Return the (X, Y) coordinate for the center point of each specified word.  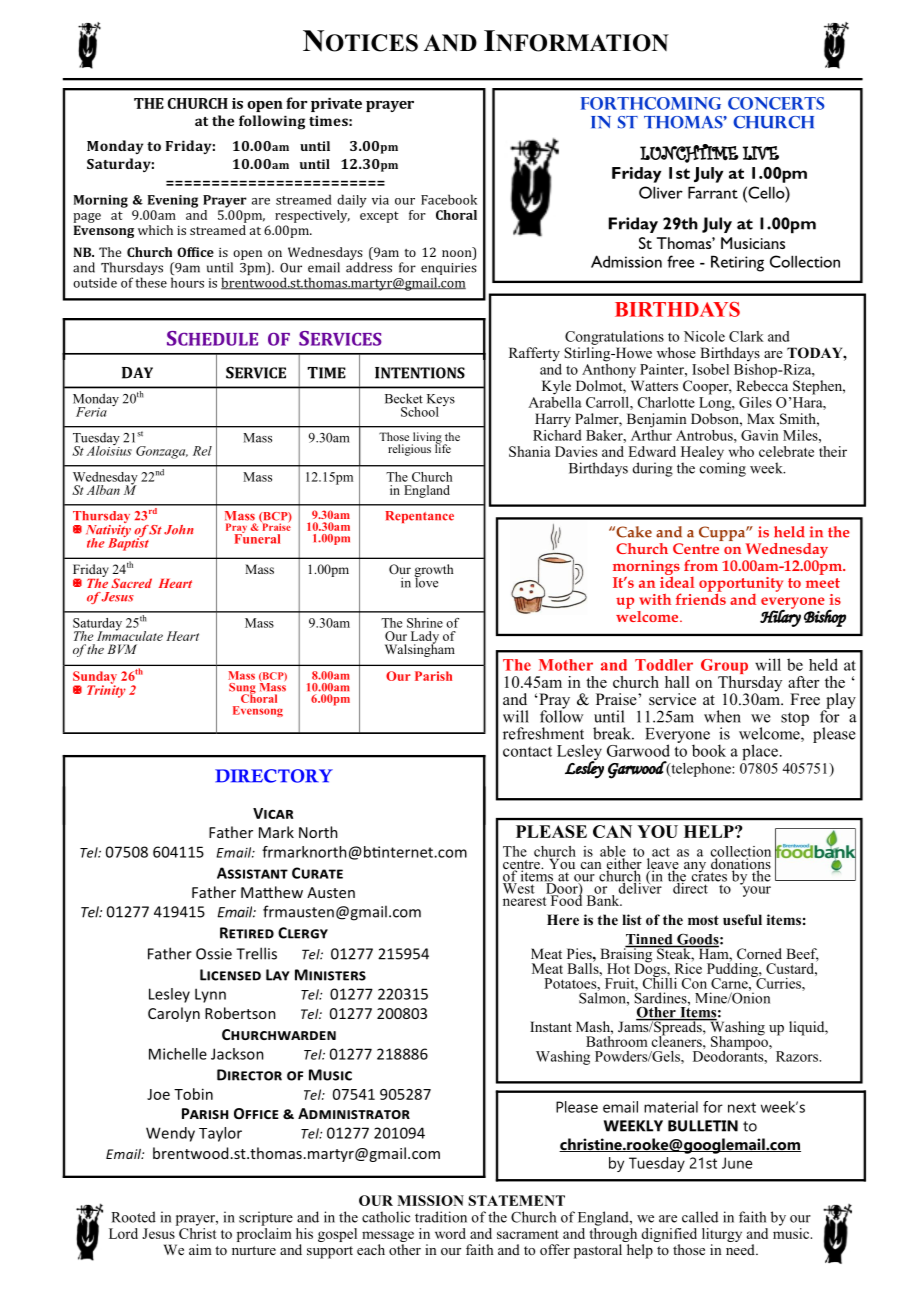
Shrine (425, 623)
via (380, 200)
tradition (441, 1217)
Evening (173, 201)
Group (724, 668)
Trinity (106, 690)
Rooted (133, 1217)
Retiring (737, 263)
